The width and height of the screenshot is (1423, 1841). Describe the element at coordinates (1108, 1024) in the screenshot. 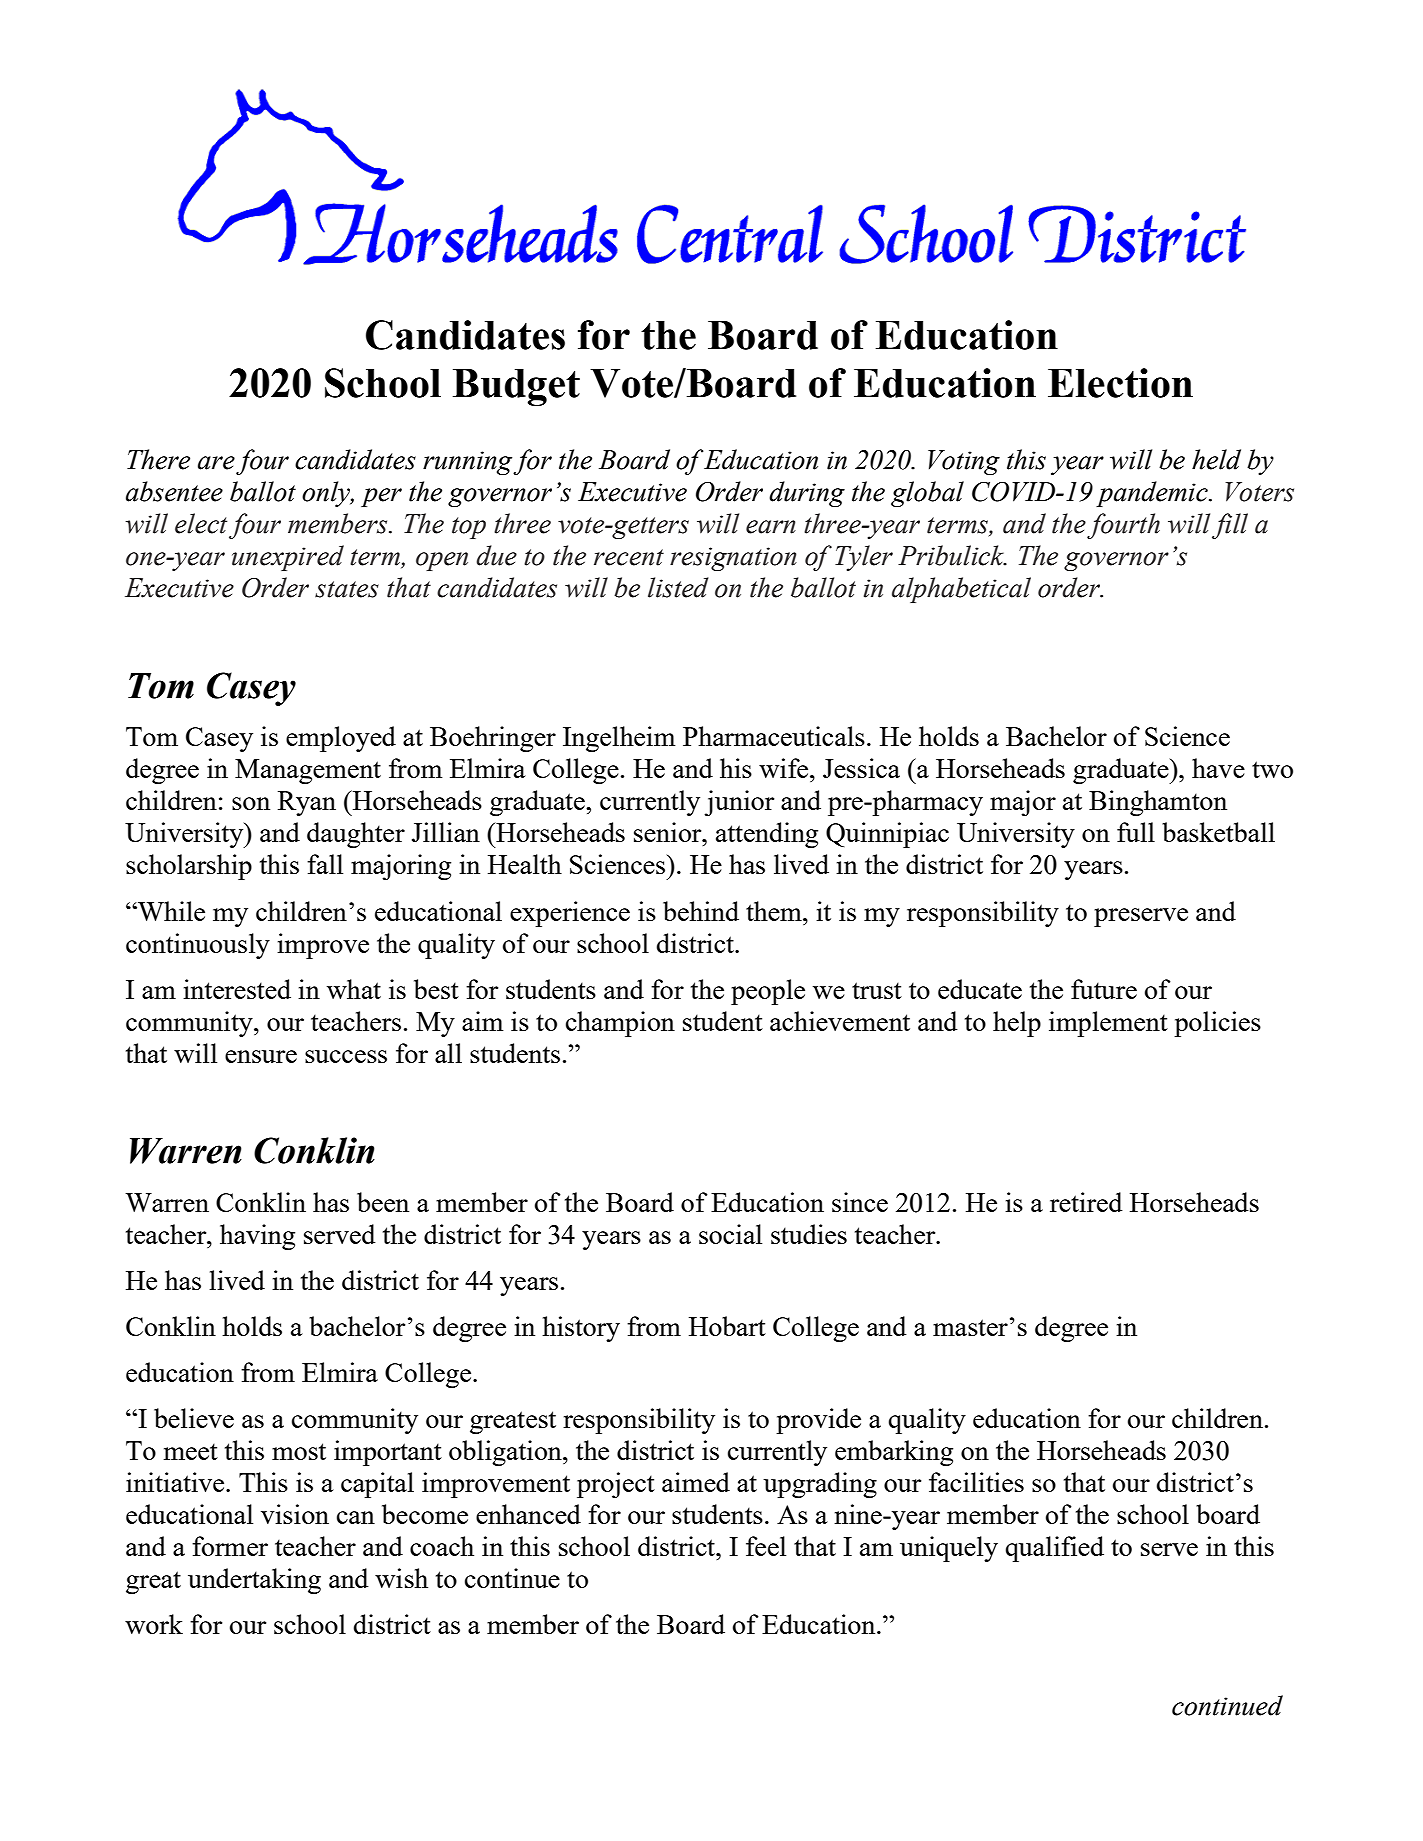

I see `implement` at that location.
